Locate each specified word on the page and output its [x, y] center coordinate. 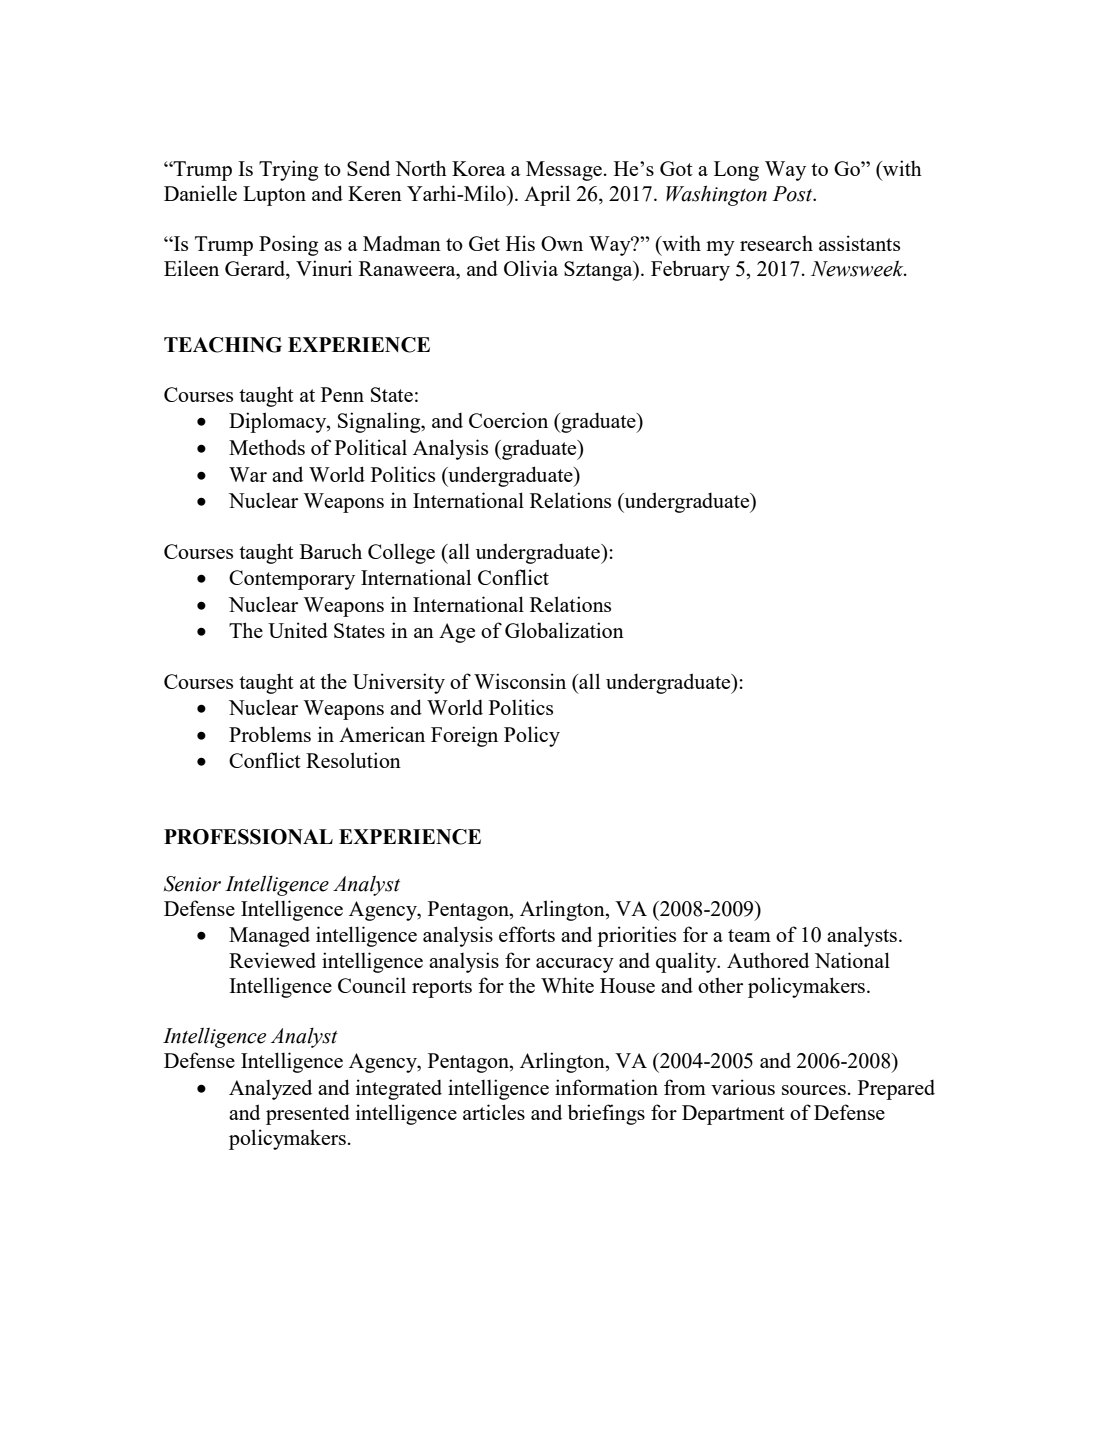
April [547, 195]
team [749, 935]
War [248, 474]
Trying [288, 170]
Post [794, 194]
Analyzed [270, 1089]
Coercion [508, 420]
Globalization [564, 630]
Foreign [464, 736]
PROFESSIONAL [248, 837]
